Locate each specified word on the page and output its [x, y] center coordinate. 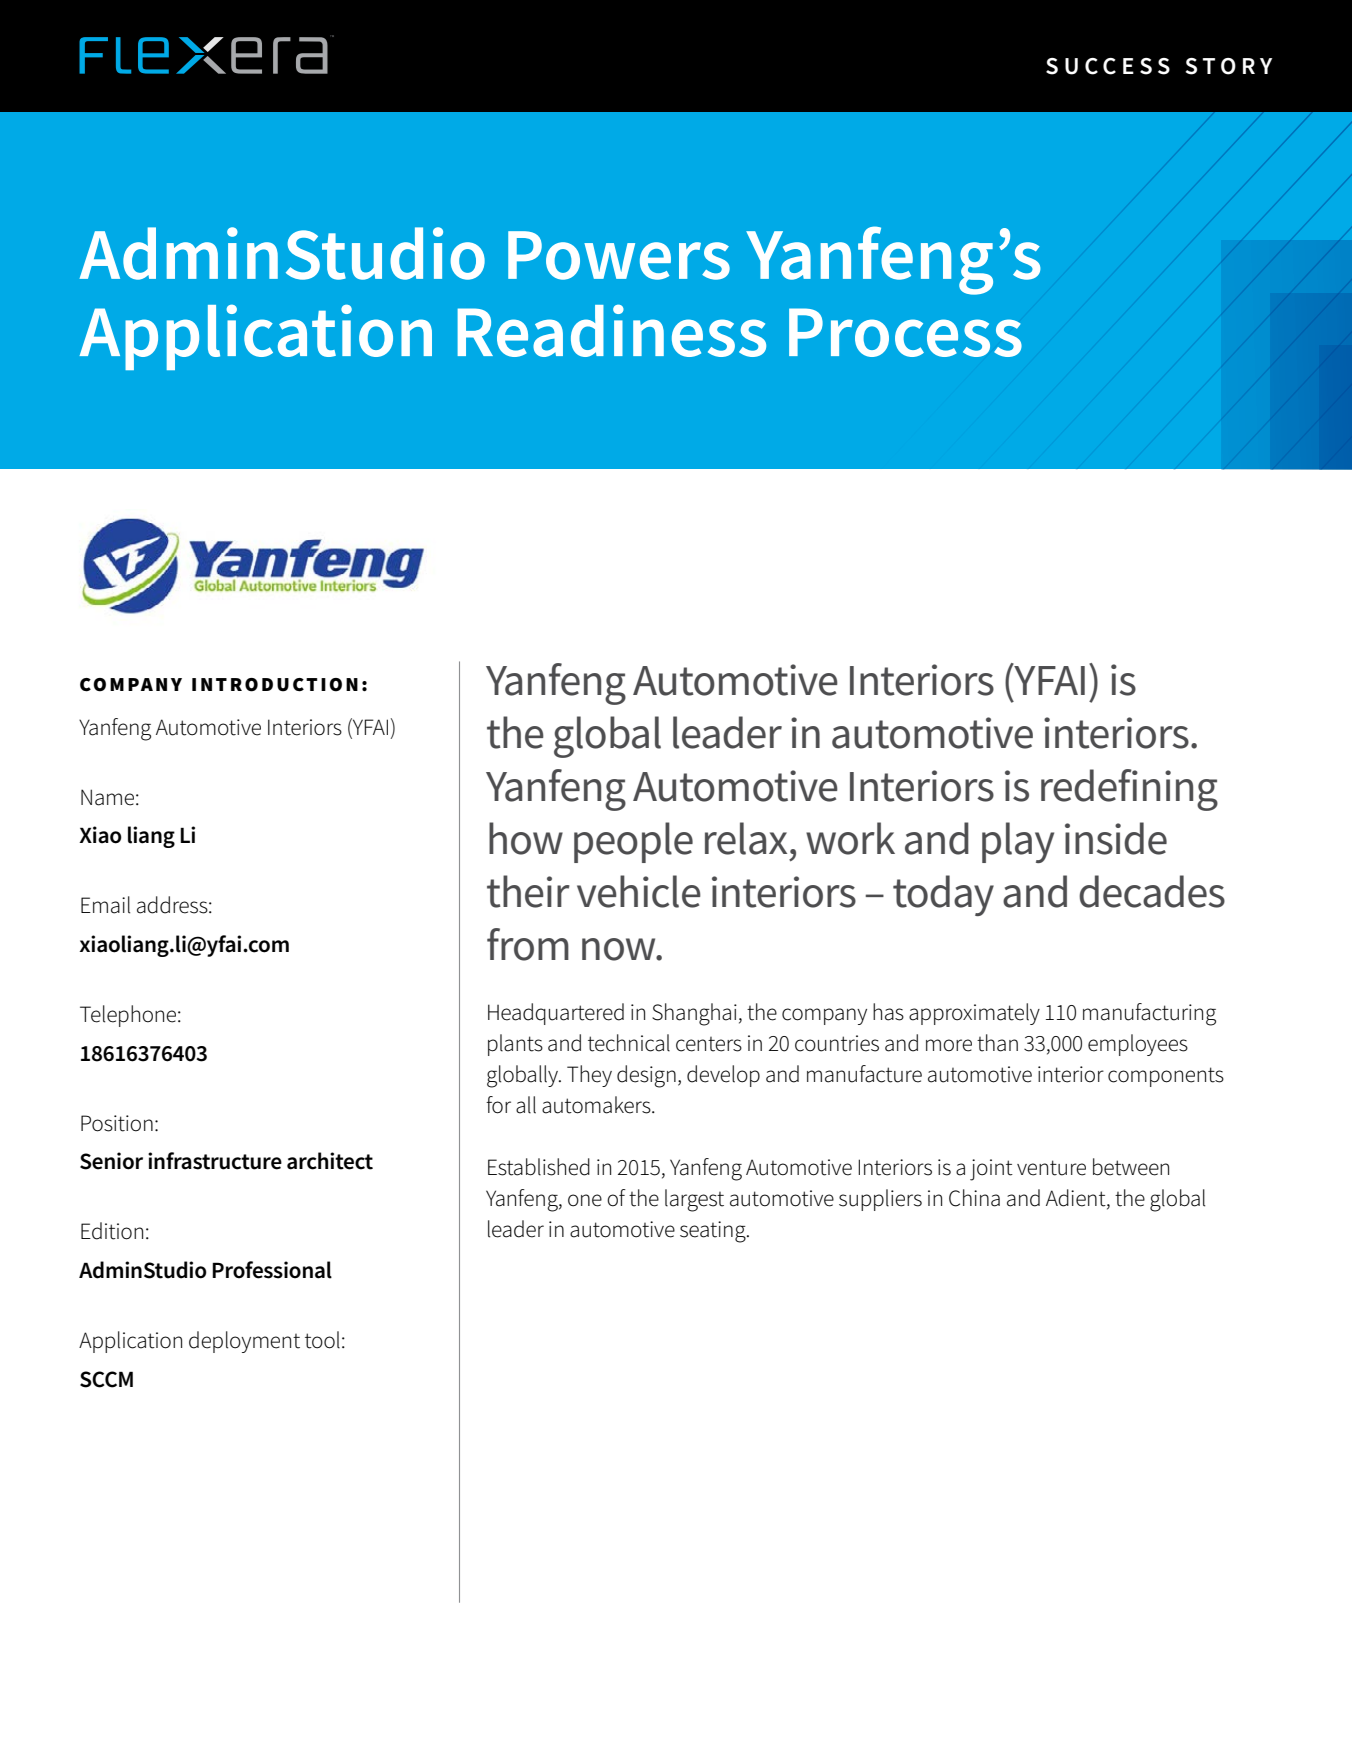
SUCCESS [1108, 66]
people [633, 842]
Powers [619, 255]
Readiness [611, 330]
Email [105, 905]
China [974, 1198]
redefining [1129, 790]
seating [714, 1232]
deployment [244, 1342]
